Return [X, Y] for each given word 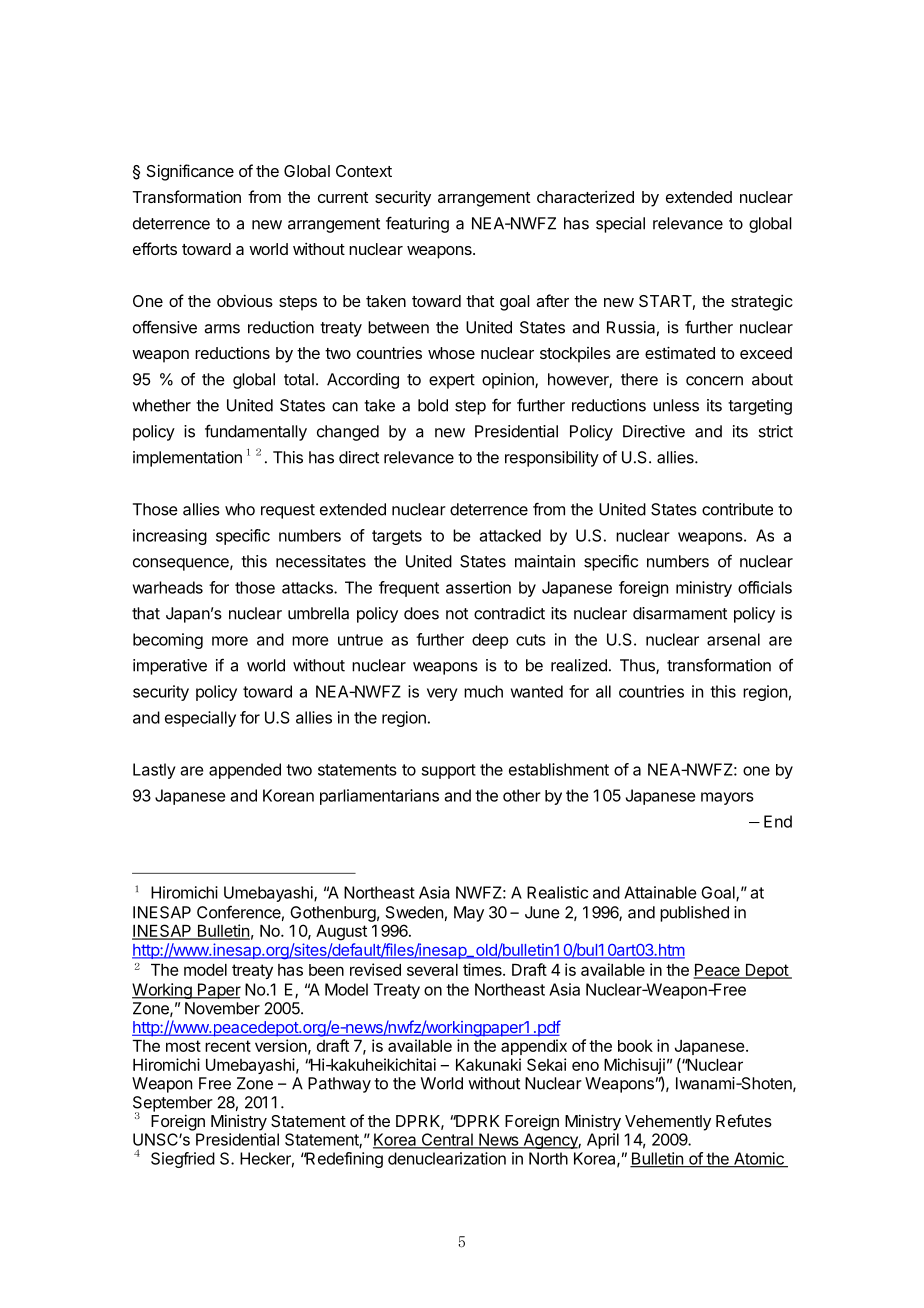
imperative [170, 667]
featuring [417, 224]
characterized [585, 196]
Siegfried [183, 1160]
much [483, 691]
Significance [190, 172]
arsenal [733, 639]
